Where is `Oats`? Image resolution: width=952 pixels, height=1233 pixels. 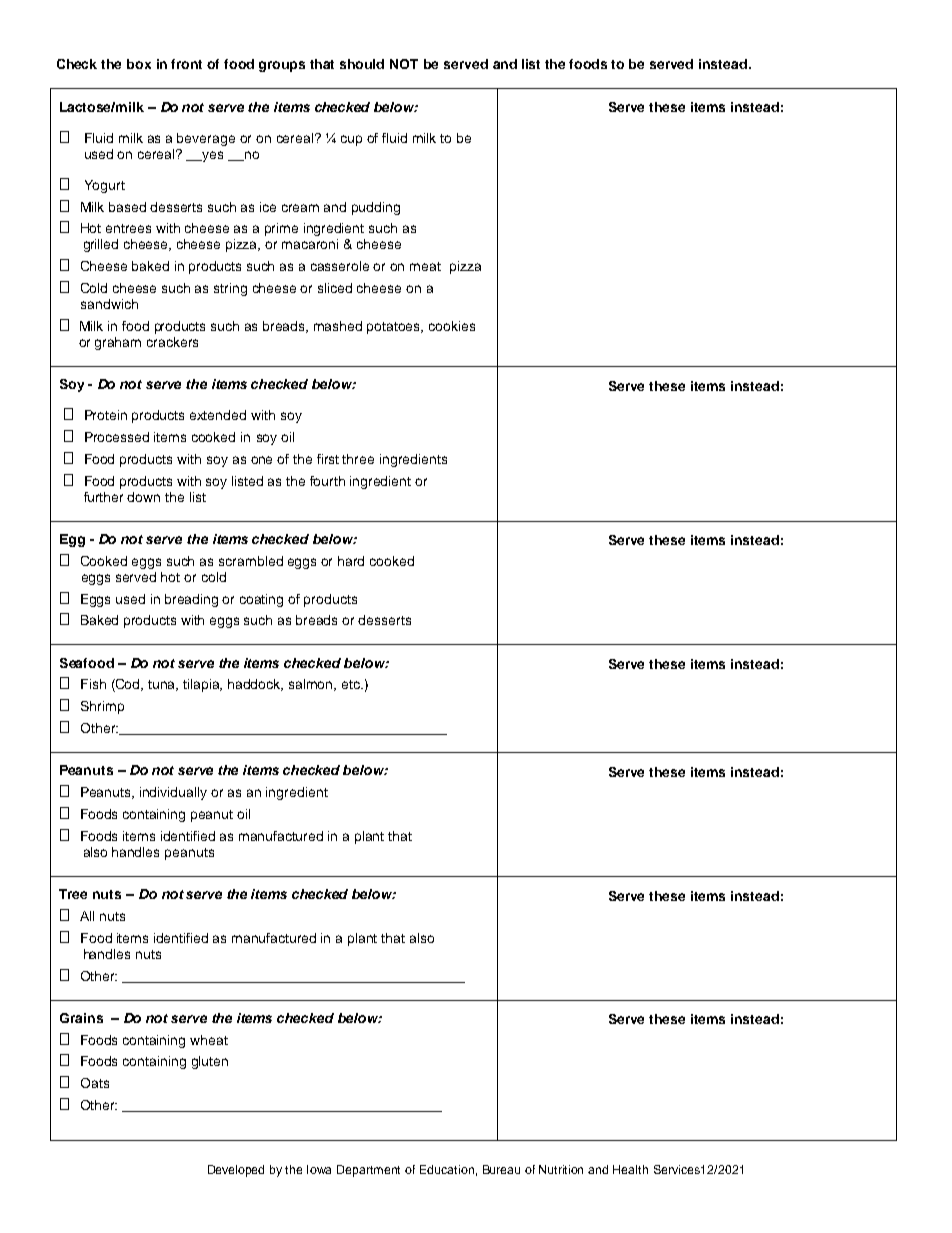
Oats is located at coordinates (95, 1083).
